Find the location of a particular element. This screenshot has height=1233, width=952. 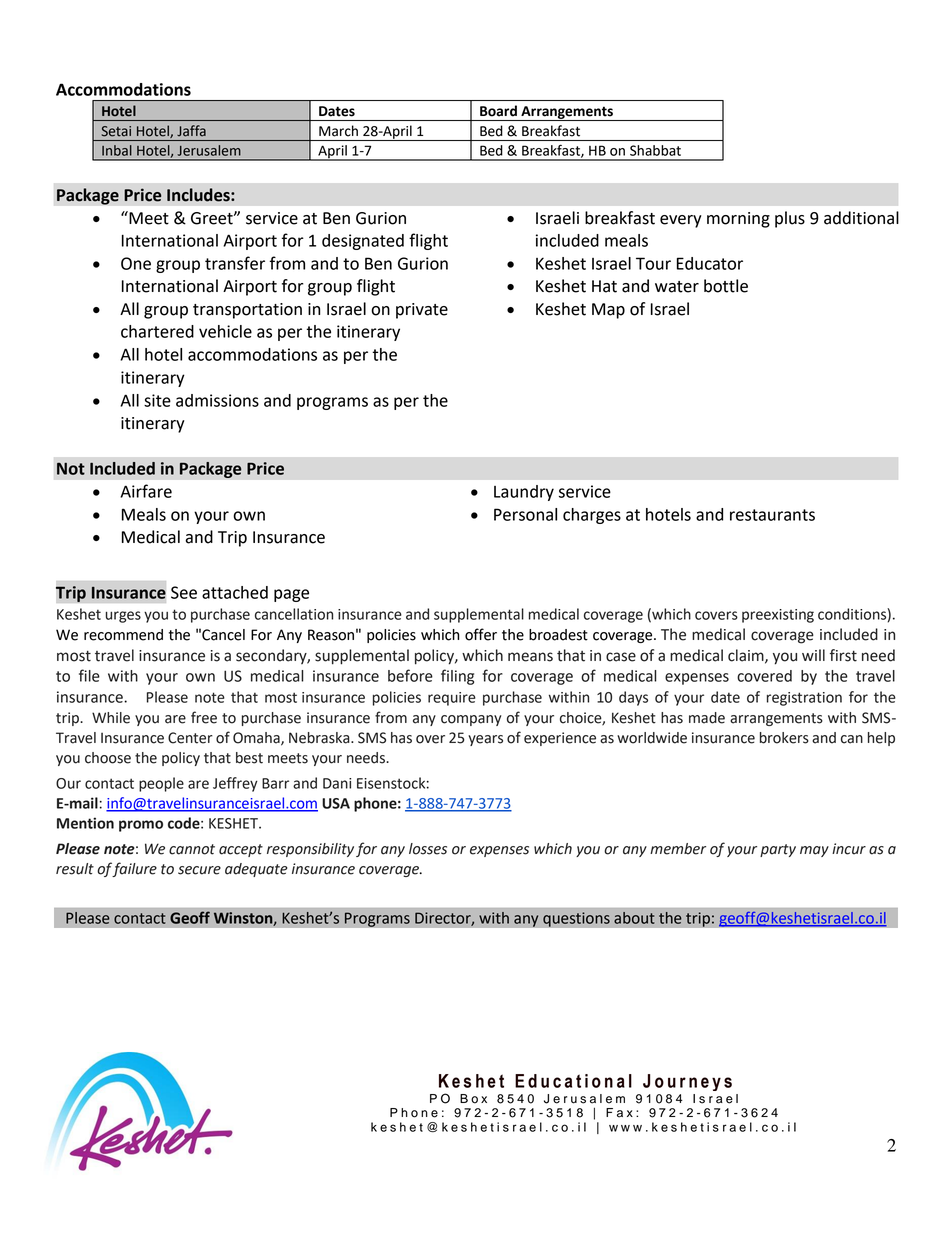

secure is located at coordinates (199, 870).
